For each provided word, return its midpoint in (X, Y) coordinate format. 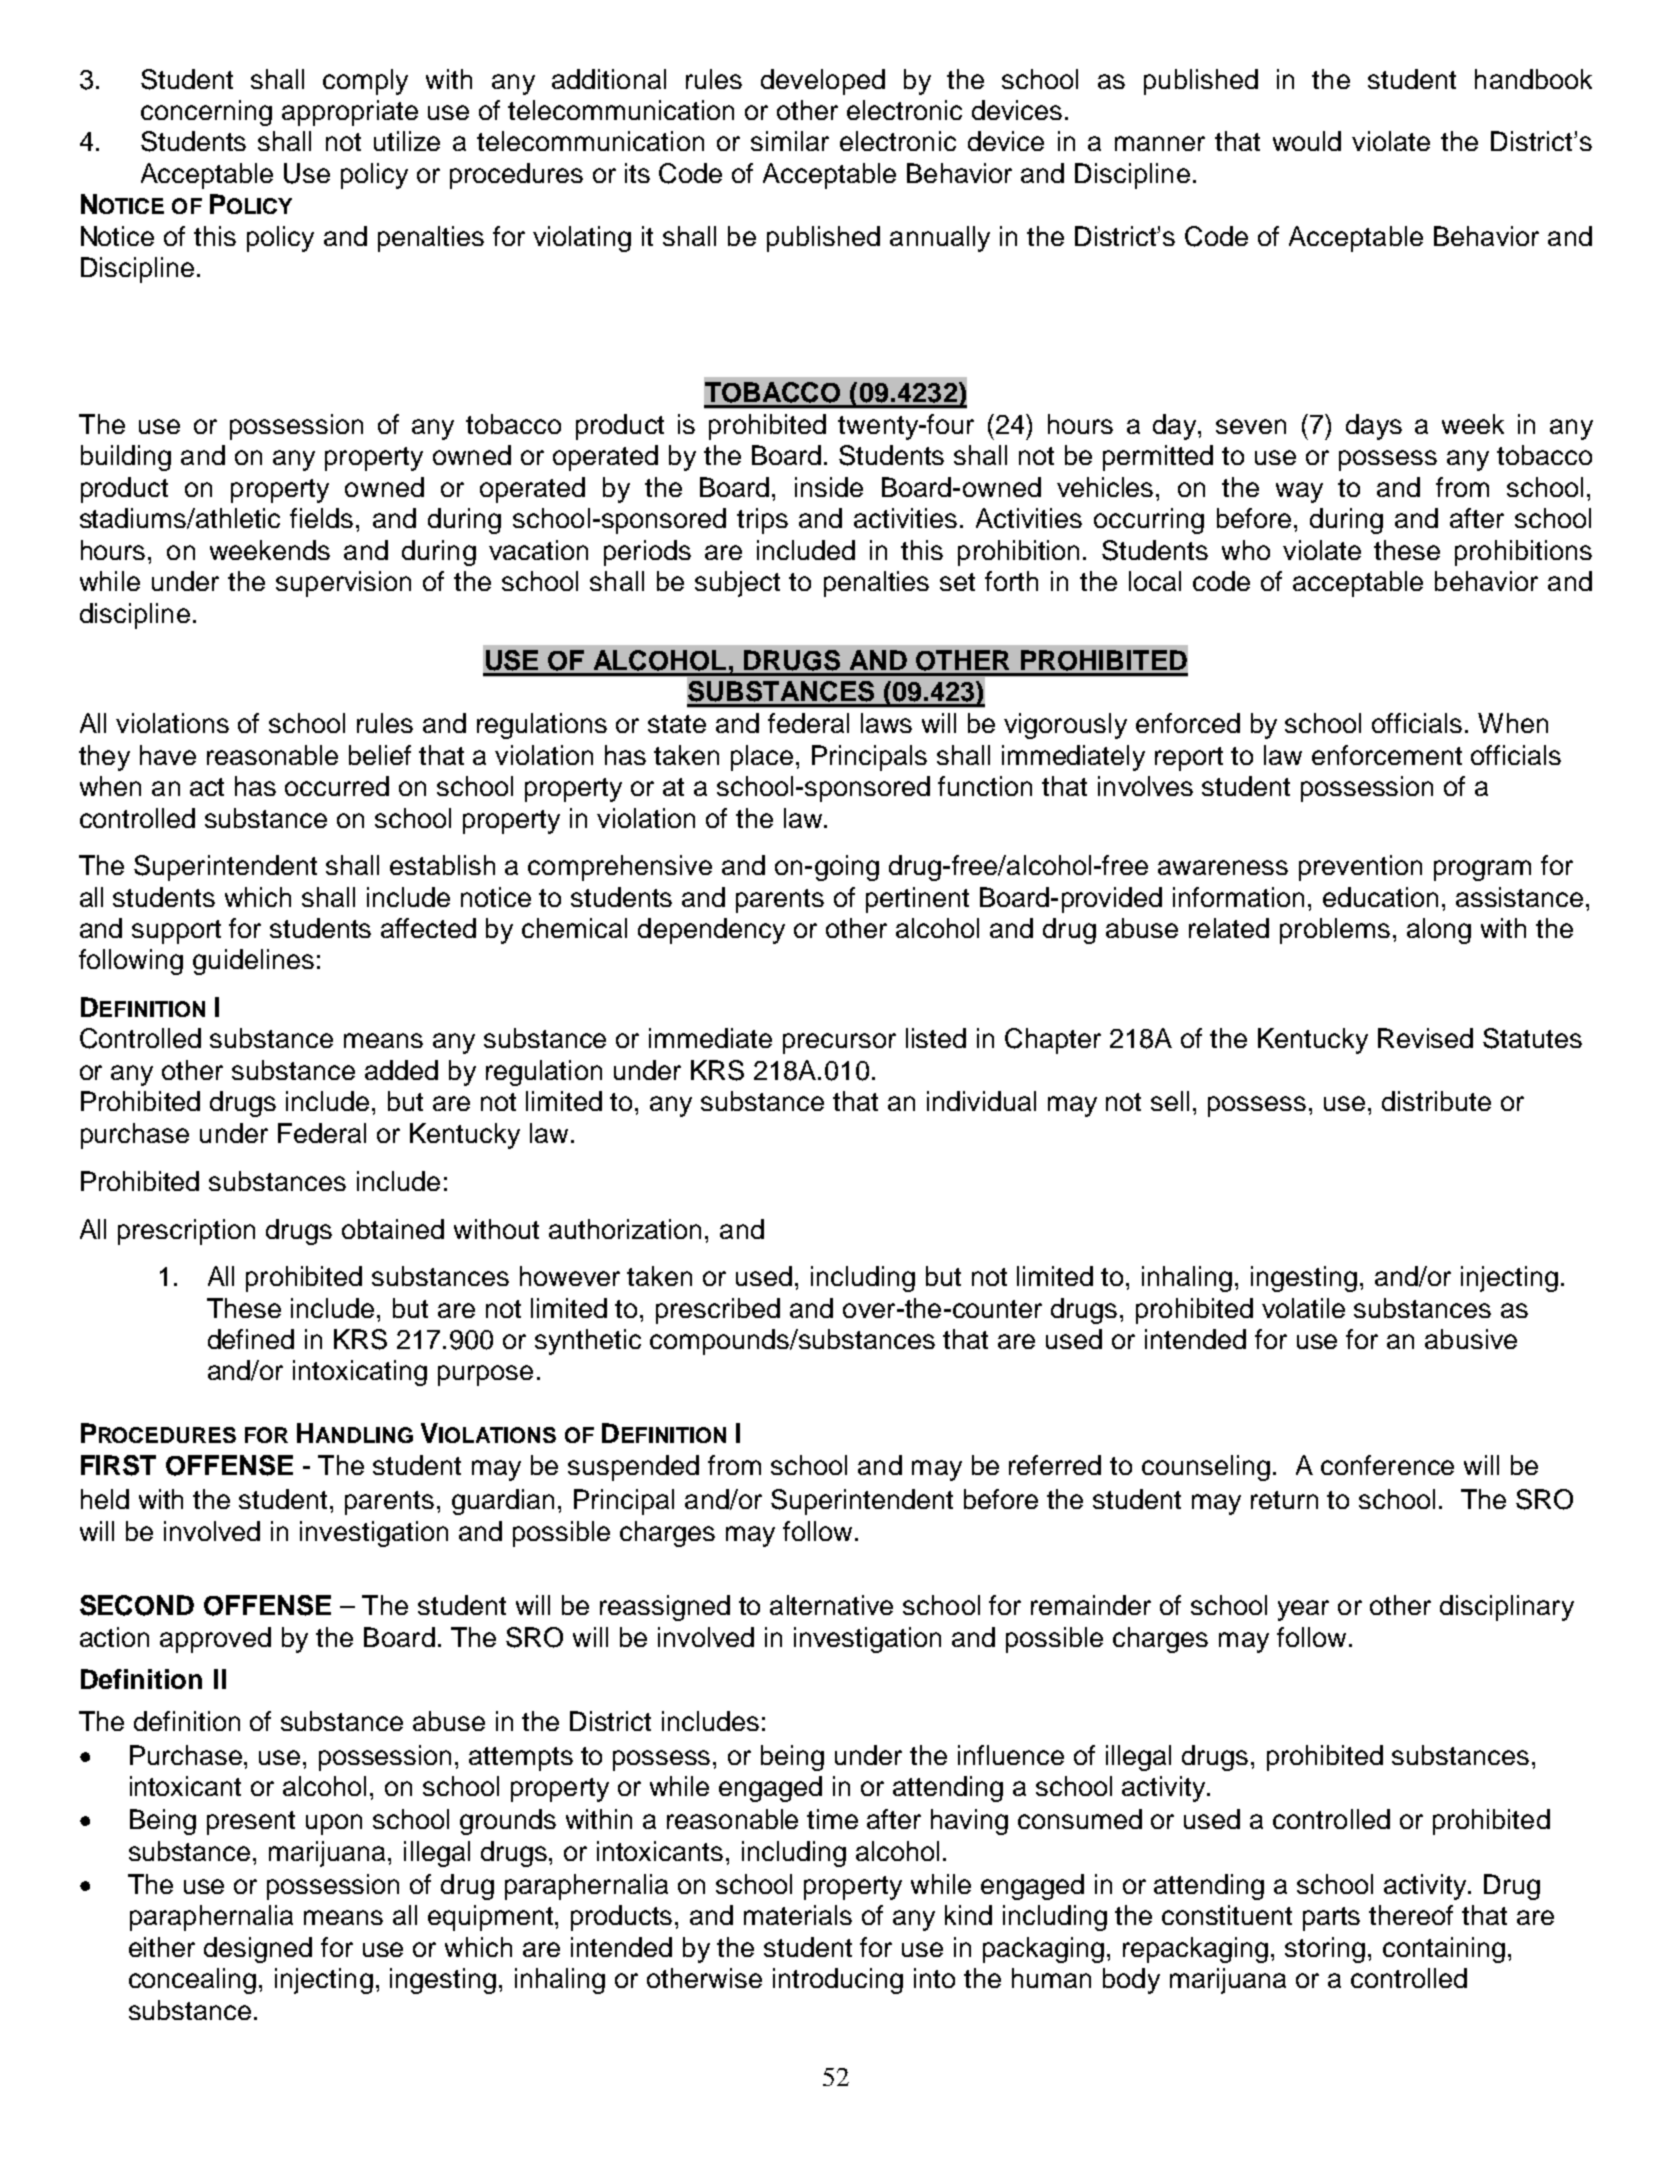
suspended (633, 1468)
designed (258, 1950)
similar (790, 141)
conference (1387, 1465)
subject (737, 584)
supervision (343, 584)
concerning (206, 113)
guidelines (253, 962)
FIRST (118, 1465)
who (1246, 550)
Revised (1425, 1038)
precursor (839, 1043)
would (1307, 141)
